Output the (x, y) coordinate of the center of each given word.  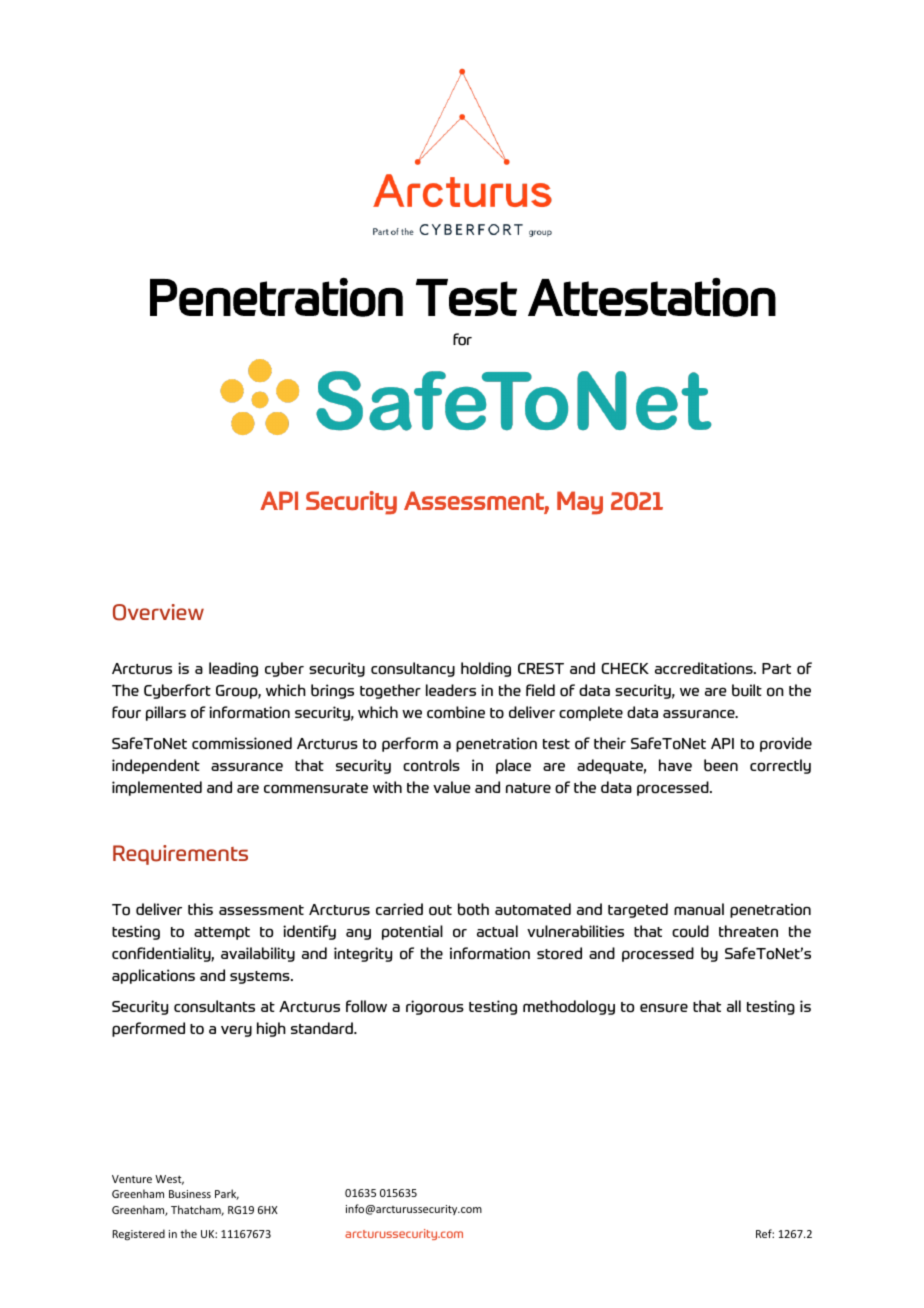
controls (431, 765)
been (721, 765)
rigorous (435, 1007)
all (734, 1006)
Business (190, 1194)
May (580, 503)
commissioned (242, 743)
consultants (214, 1006)
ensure (664, 1008)
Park (227, 1194)
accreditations (705, 668)
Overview (158, 612)
